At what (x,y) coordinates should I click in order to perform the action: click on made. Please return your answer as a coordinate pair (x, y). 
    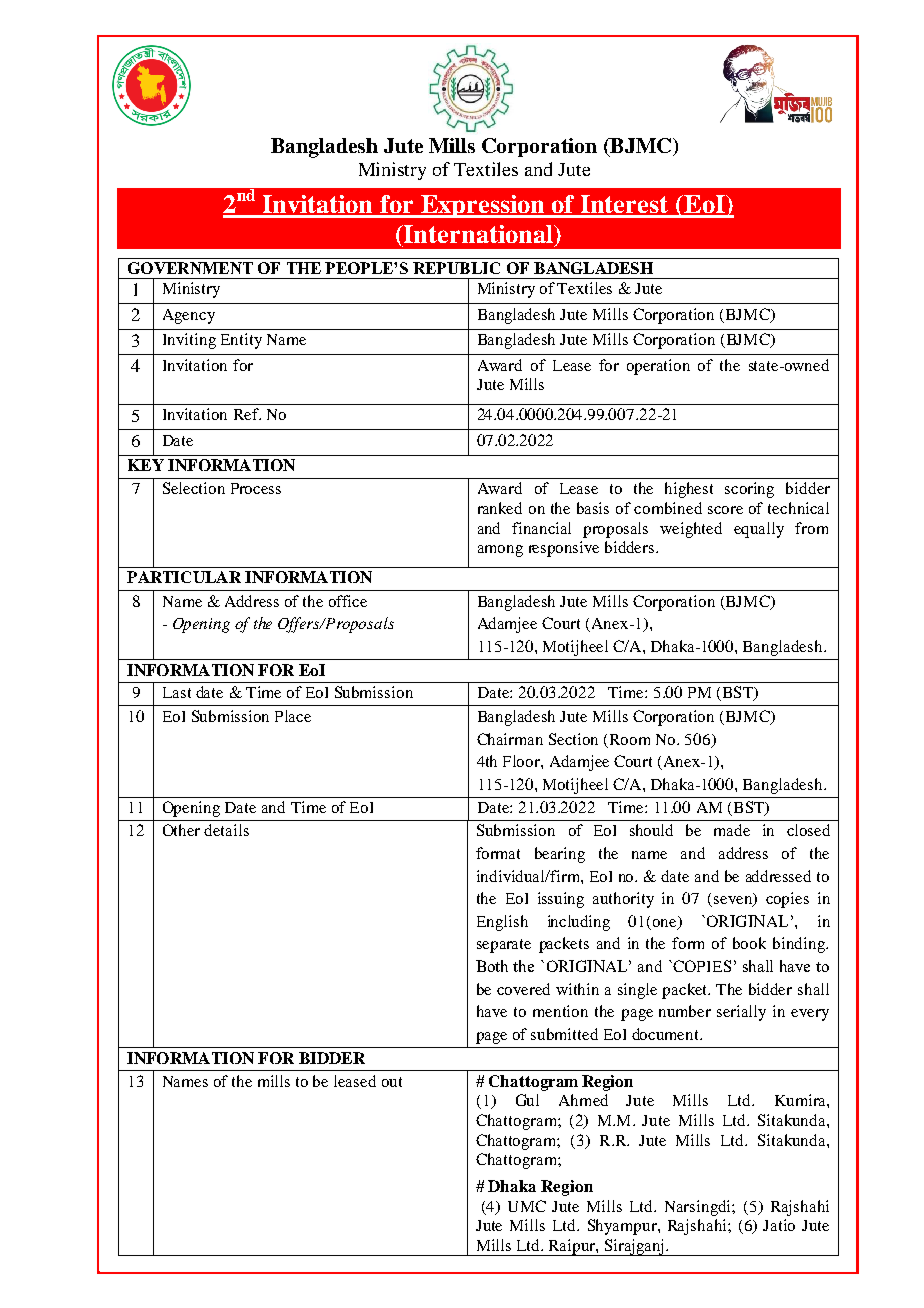
    Looking at the image, I should click on (732, 830).
